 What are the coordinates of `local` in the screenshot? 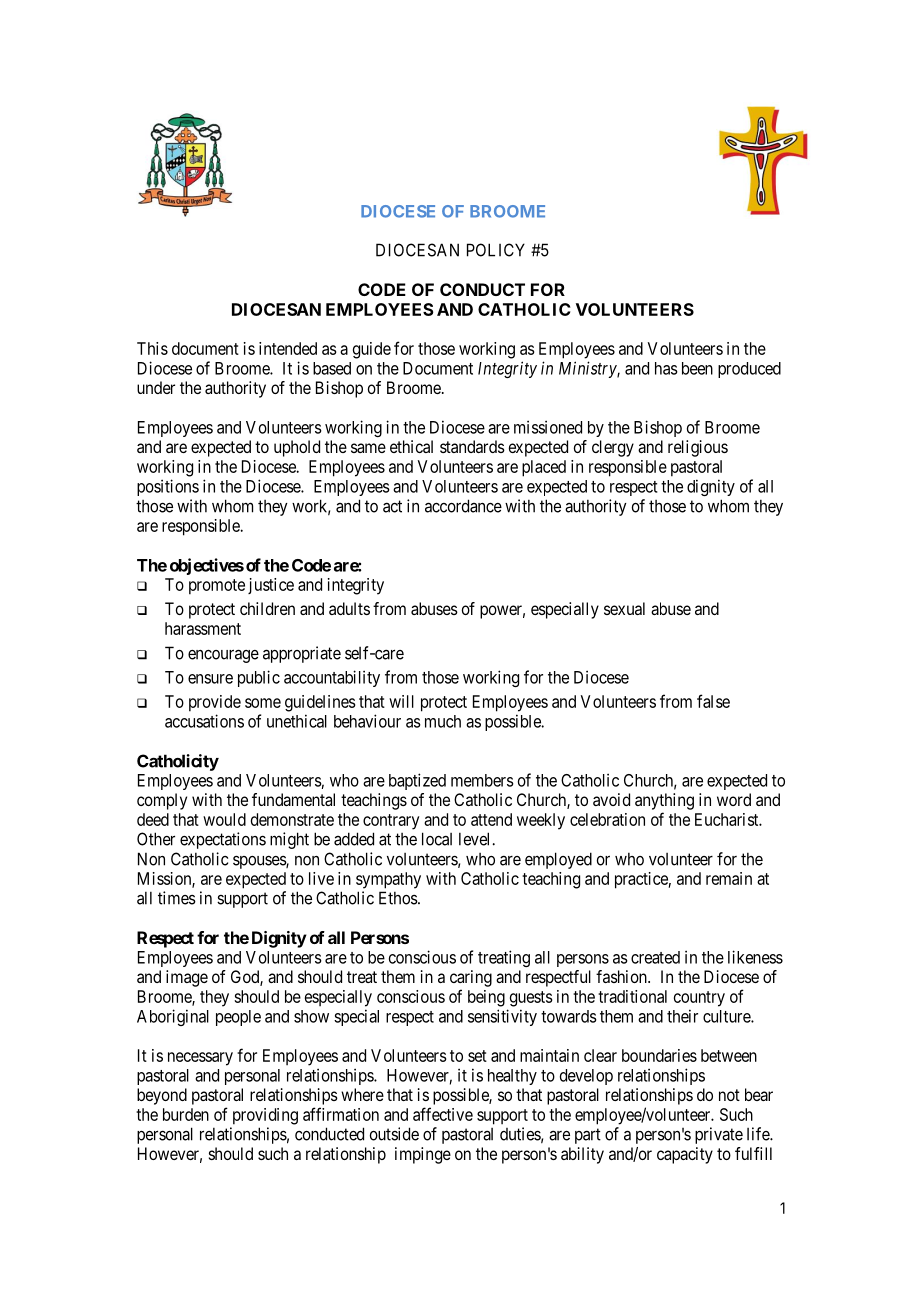 It's located at (437, 839).
